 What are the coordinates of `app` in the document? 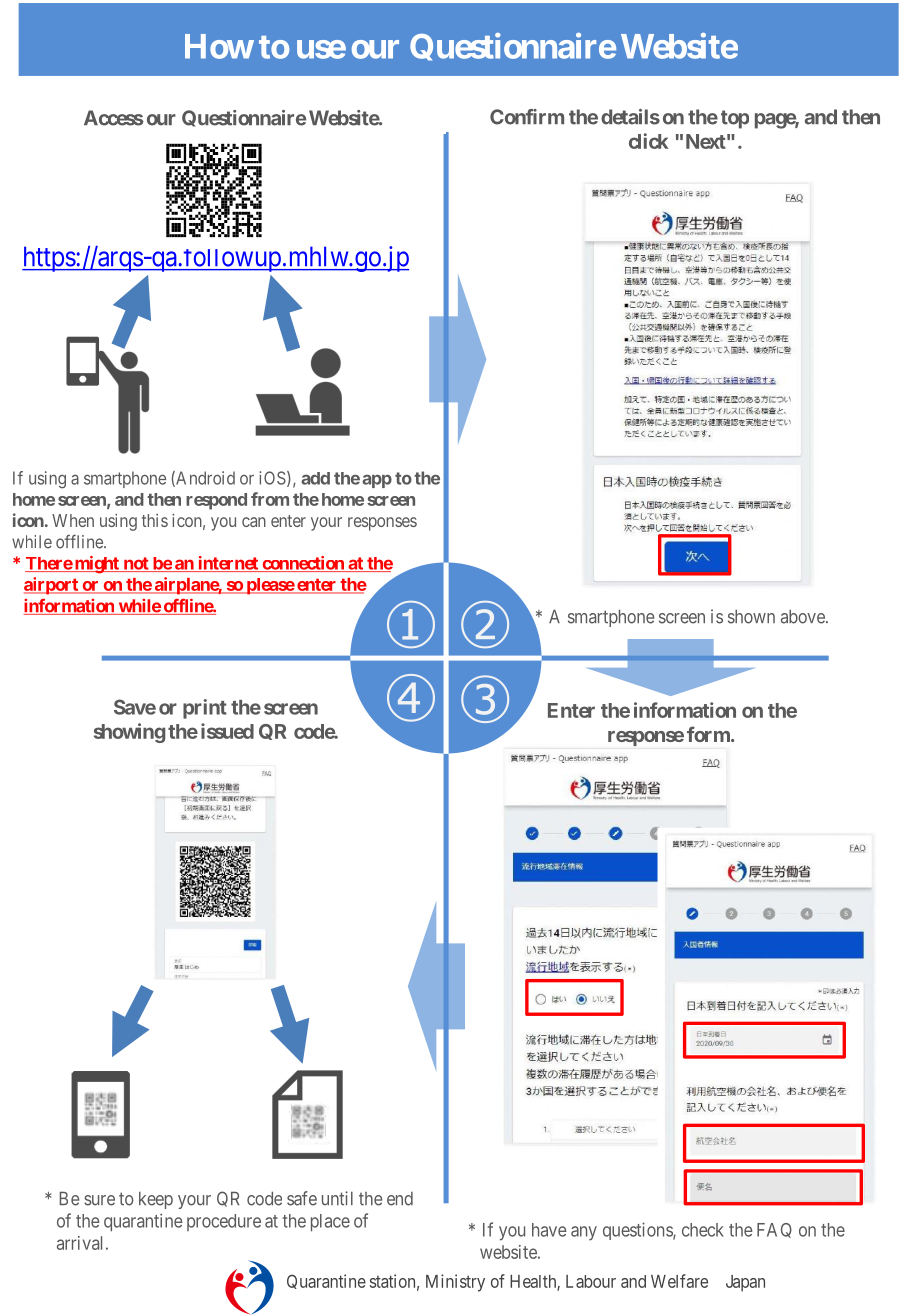 It's located at (377, 481).
